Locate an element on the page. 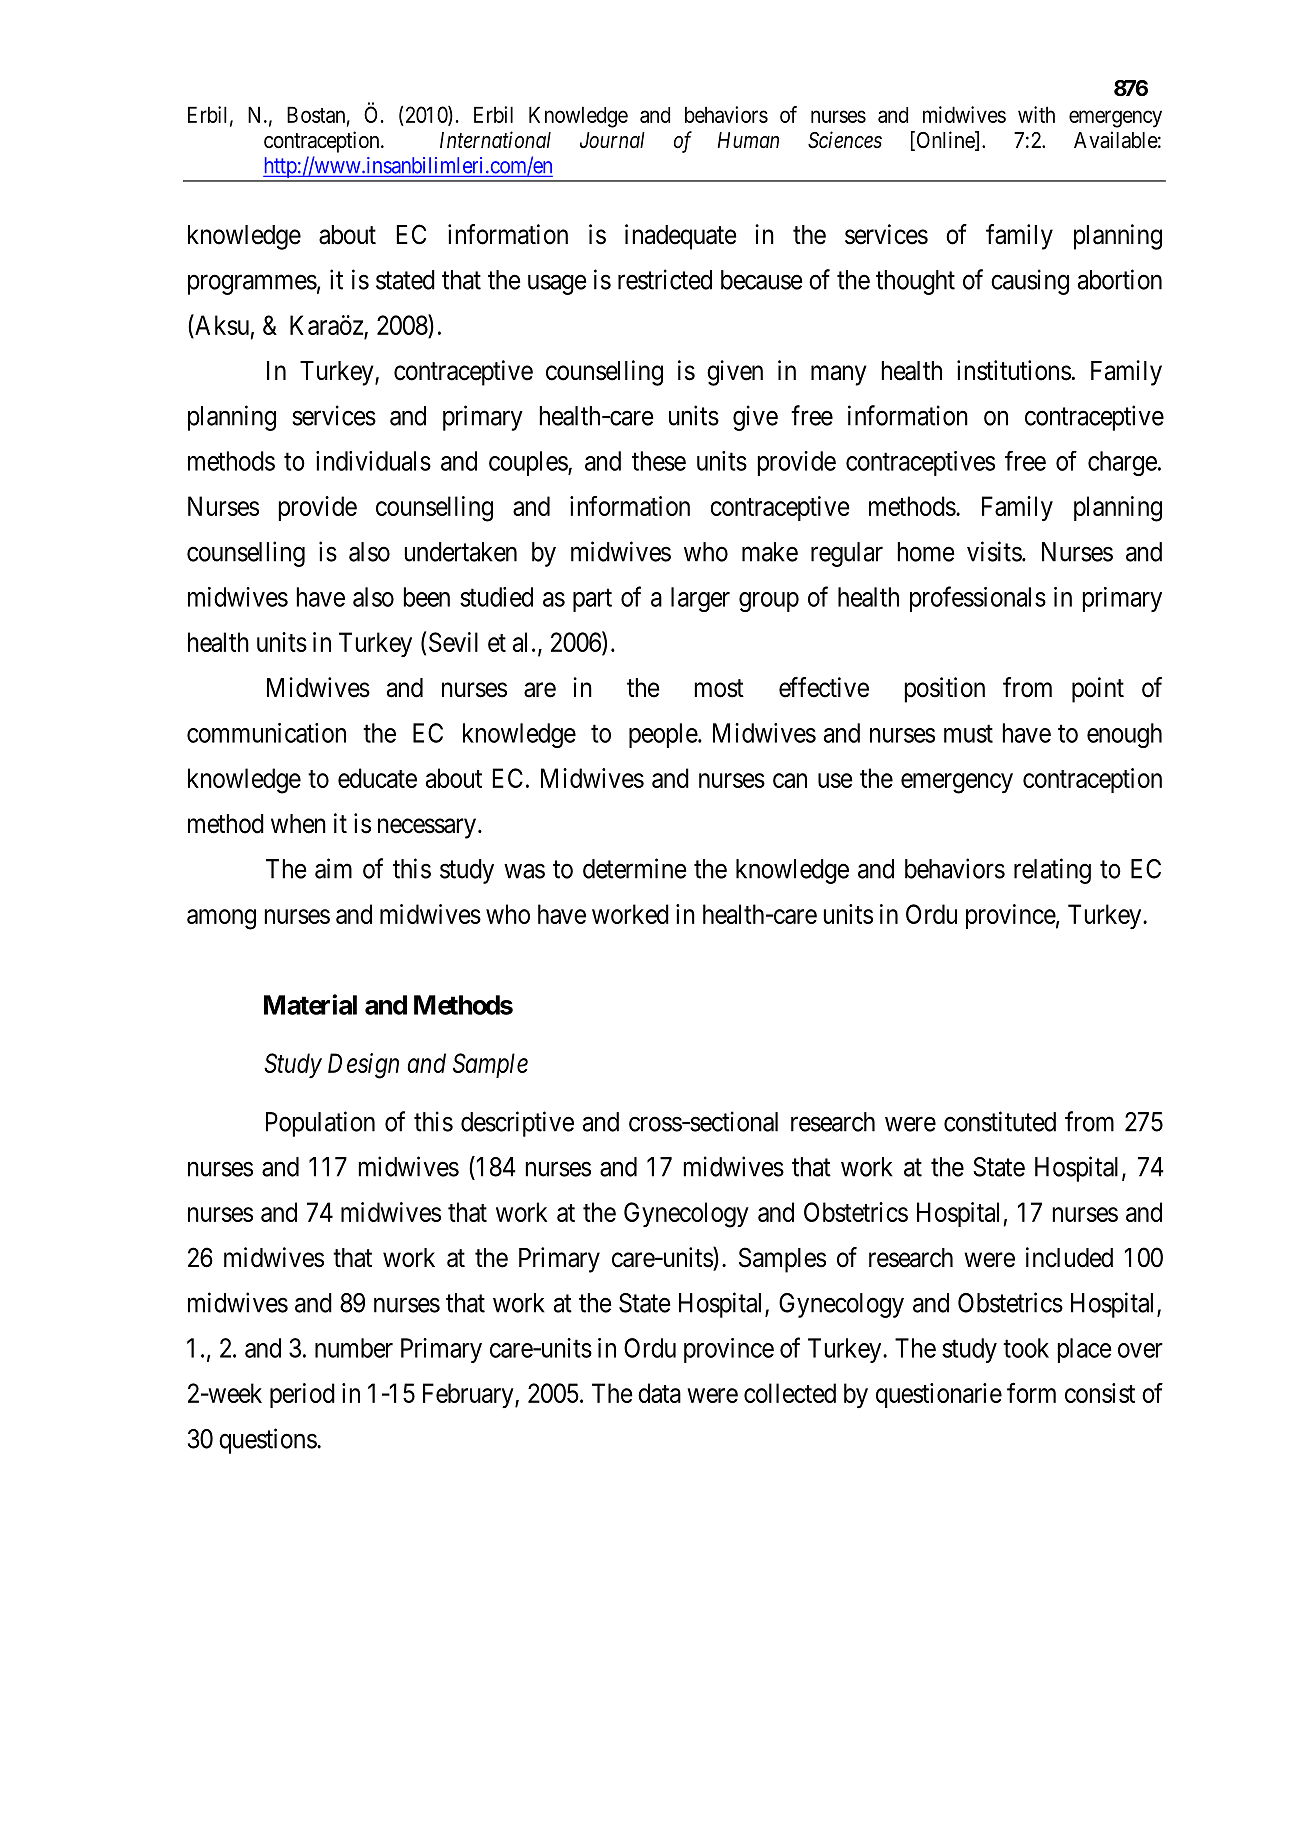  with is located at coordinates (1036, 114).
